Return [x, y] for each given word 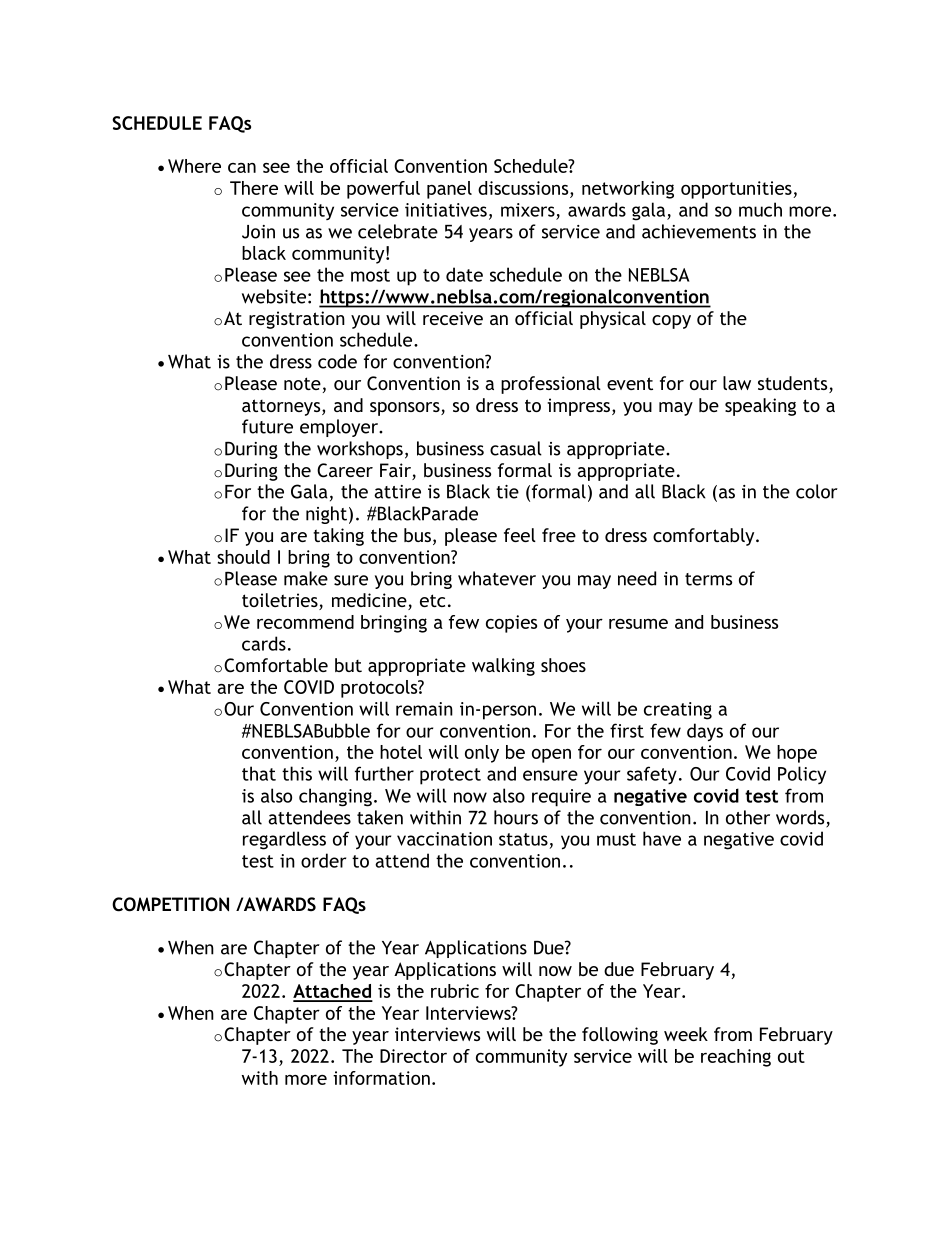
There [254, 188]
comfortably [705, 537]
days [705, 732]
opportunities [737, 190]
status [523, 839]
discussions [524, 188]
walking [503, 667]
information [381, 1078]
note [302, 383]
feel [520, 535]
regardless [284, 840]
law [737, 383]
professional [551, 385]
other [748, 817]
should [243, 557]
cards [264, 643]
